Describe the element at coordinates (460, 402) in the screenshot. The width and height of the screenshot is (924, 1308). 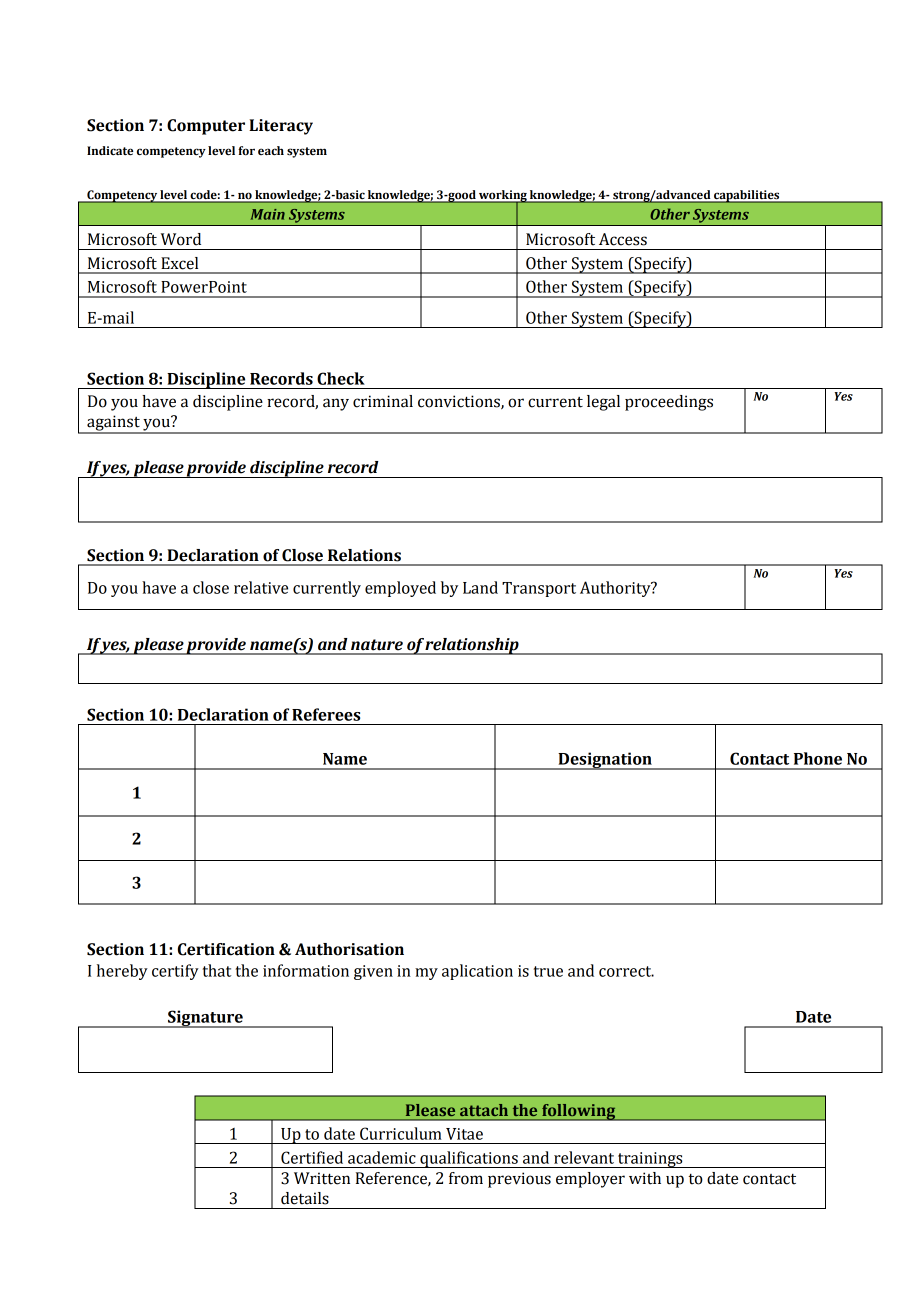
I see `convictions` at that location.
